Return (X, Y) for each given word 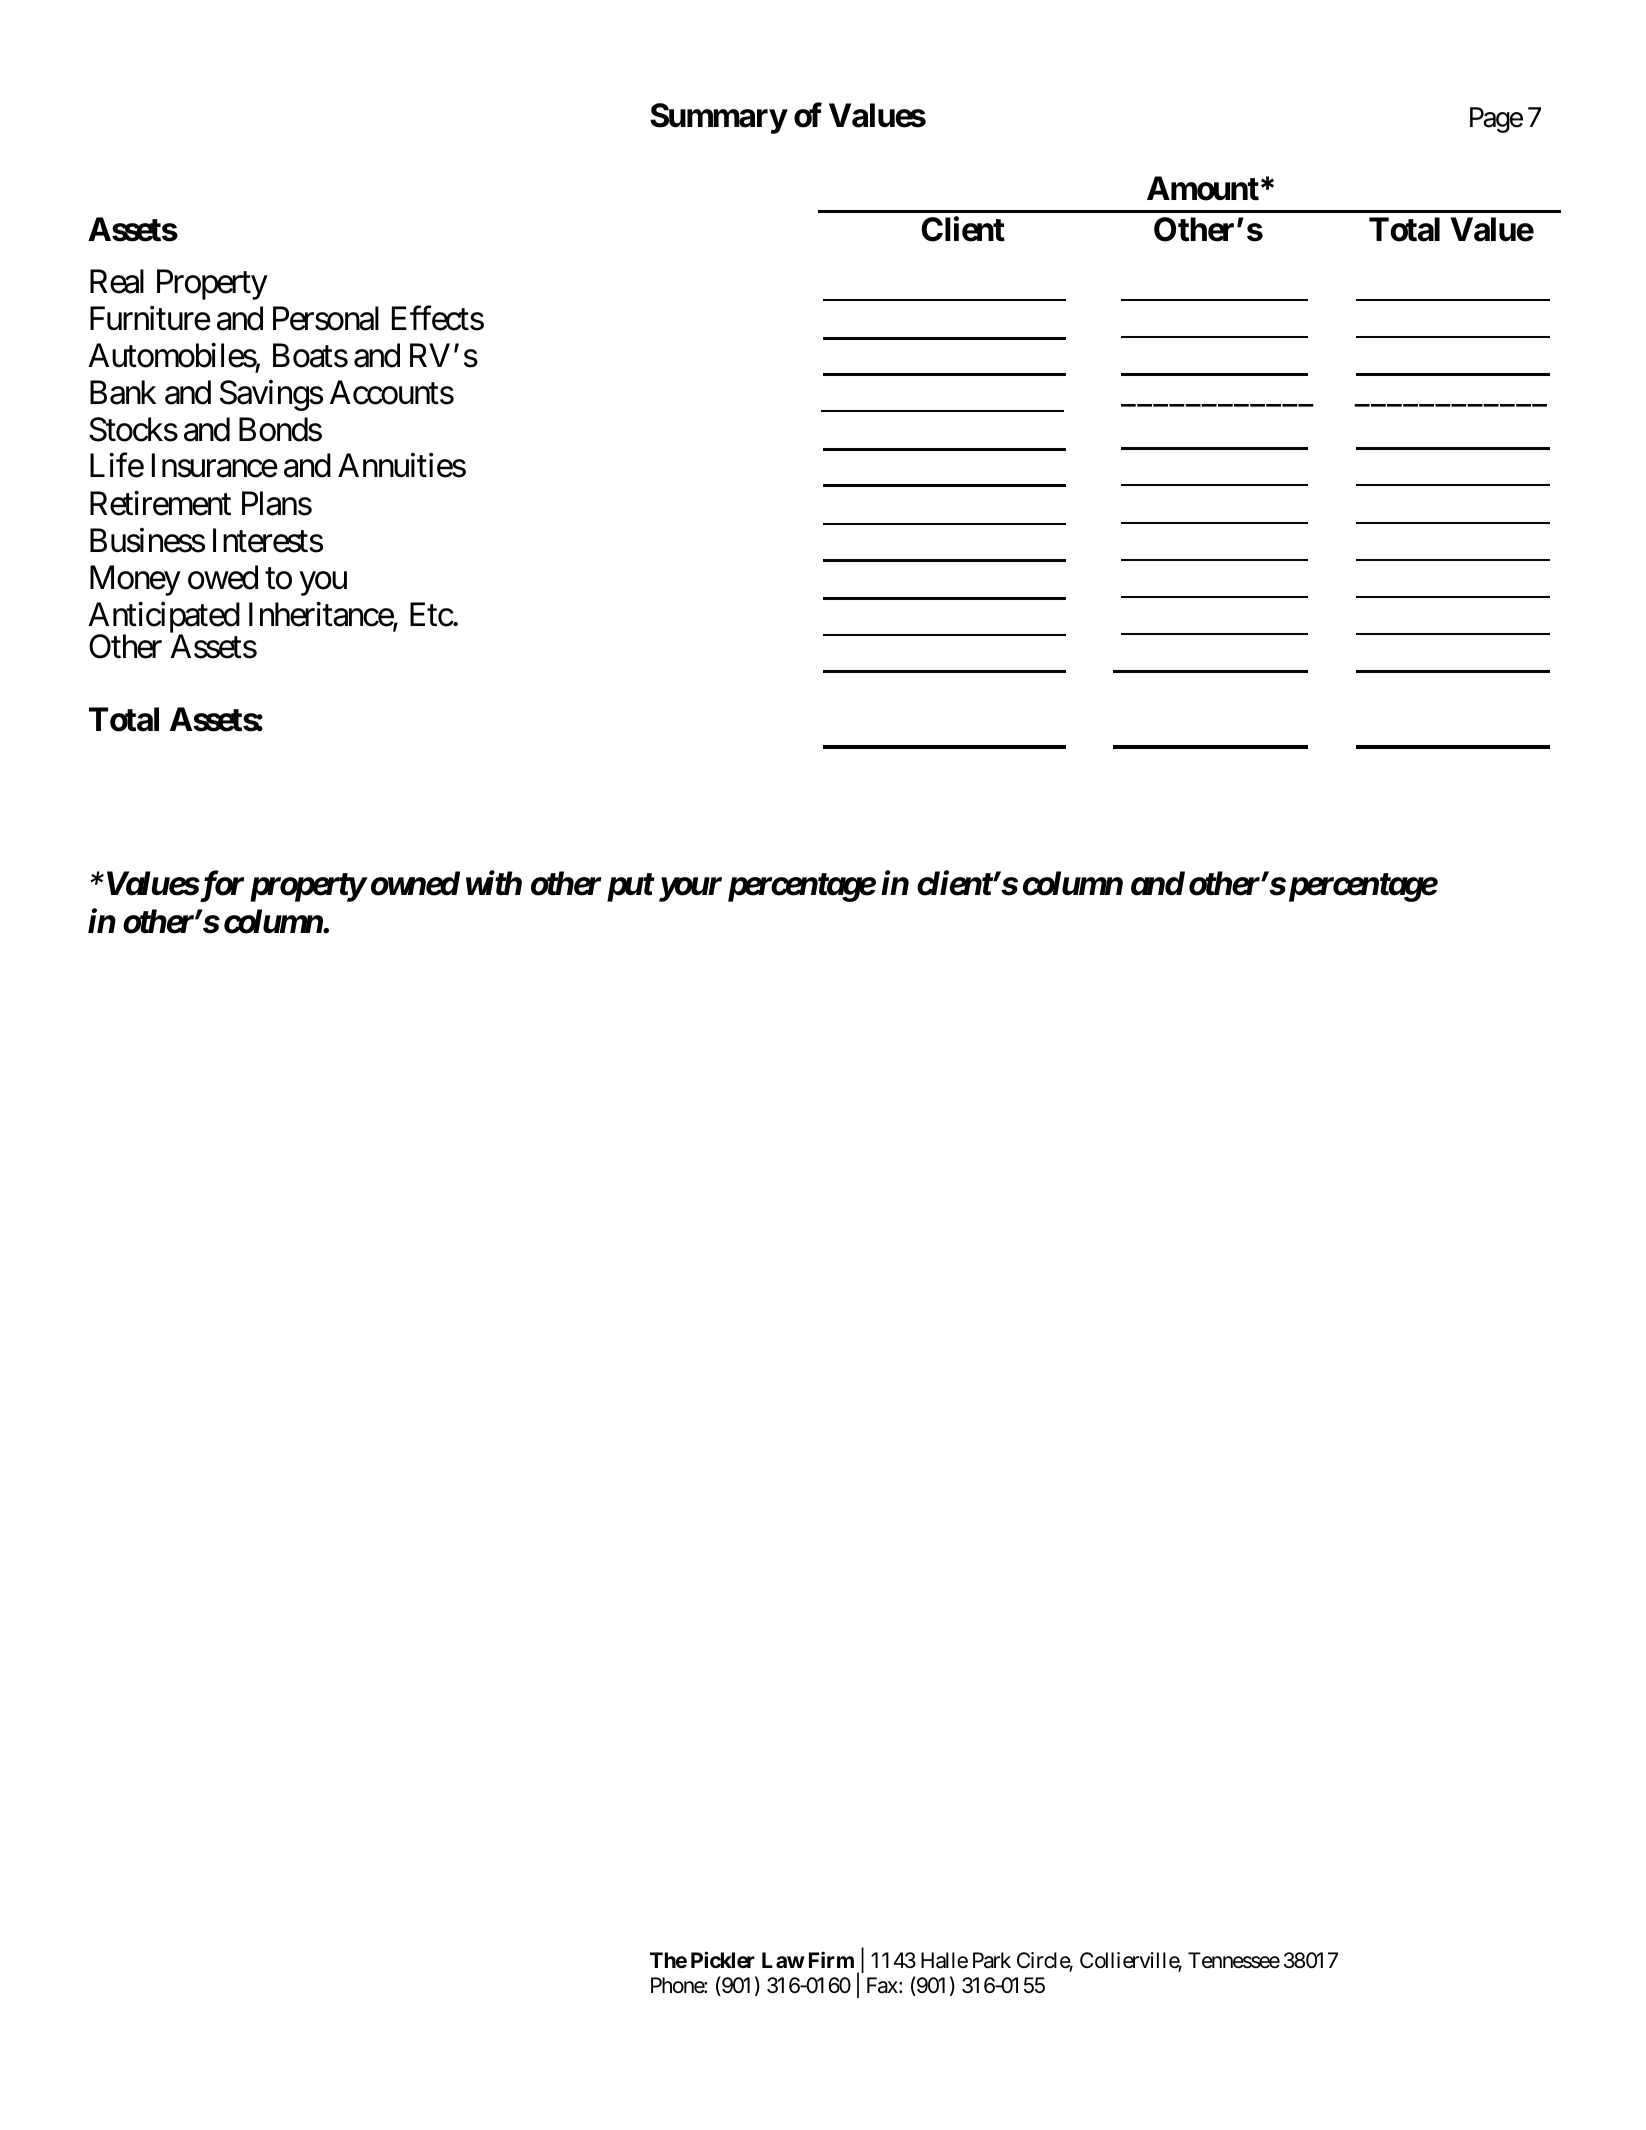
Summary (718, 118)
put (630, 888)
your (688, 890)
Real (117, 281)
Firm (831, 1959)
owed (223, 577)
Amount (1203, 188)
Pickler (723, 1959)
